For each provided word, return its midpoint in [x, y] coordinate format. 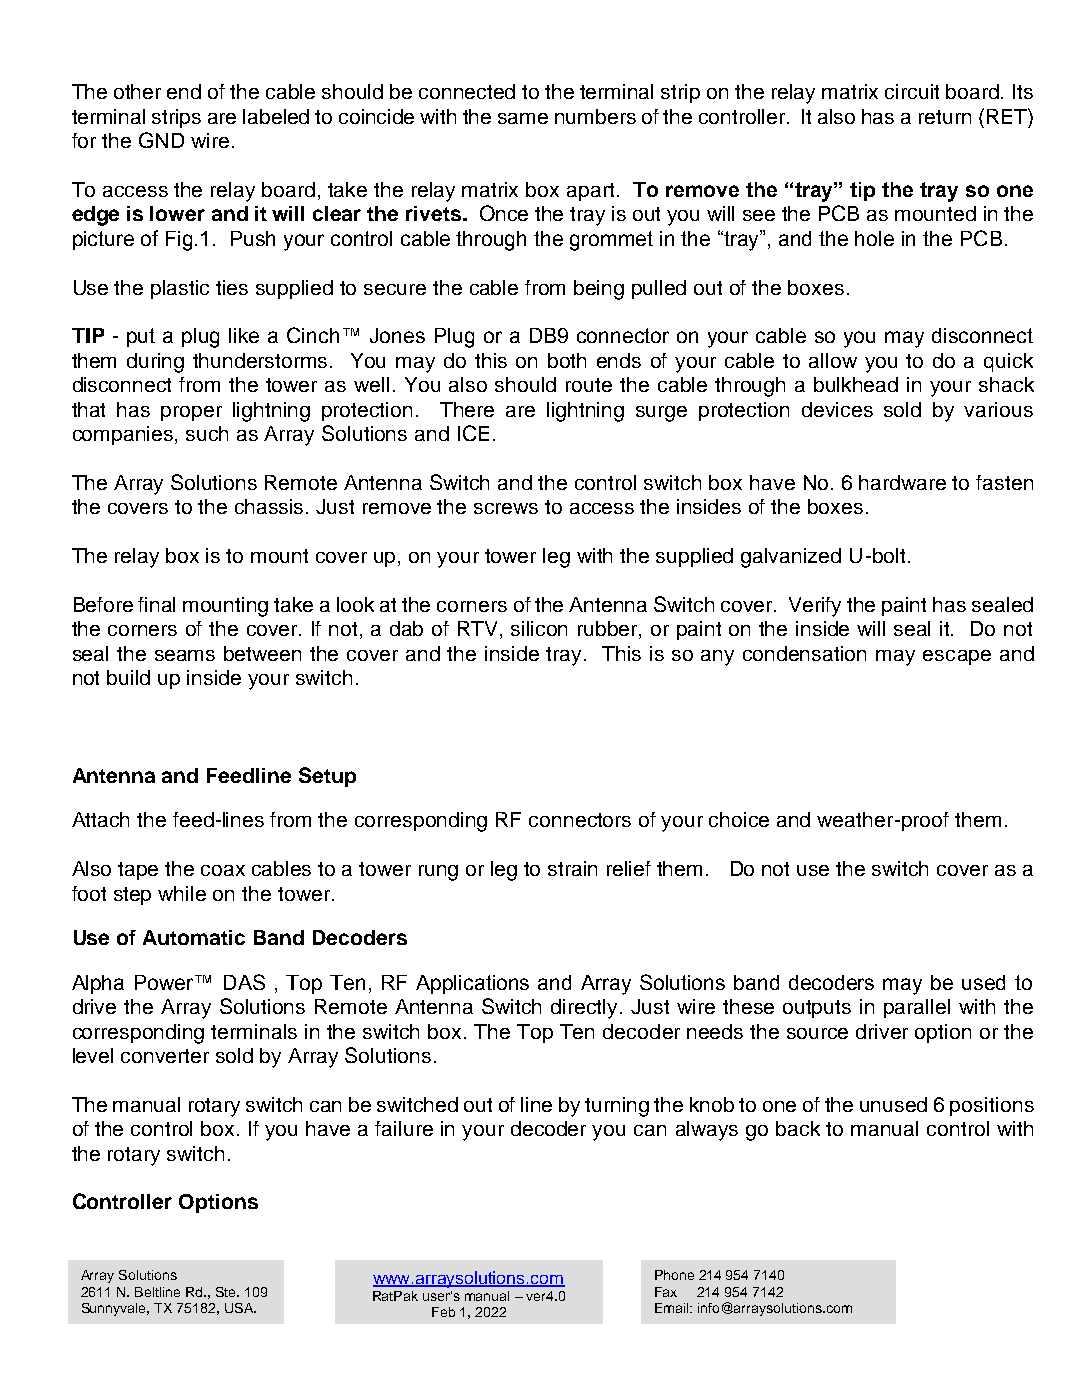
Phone [674, 1275]
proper [191, 413]
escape [957, 657]
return [945, 117]
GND [161, 140]
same [523, 118]
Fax [666, 1292]
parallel [917, 1008]
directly [586, 1009]
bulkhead [856, 384]
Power [165, 982]
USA [240, 1308]
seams [185, 655]
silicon [539, 628]
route [589, 385]
